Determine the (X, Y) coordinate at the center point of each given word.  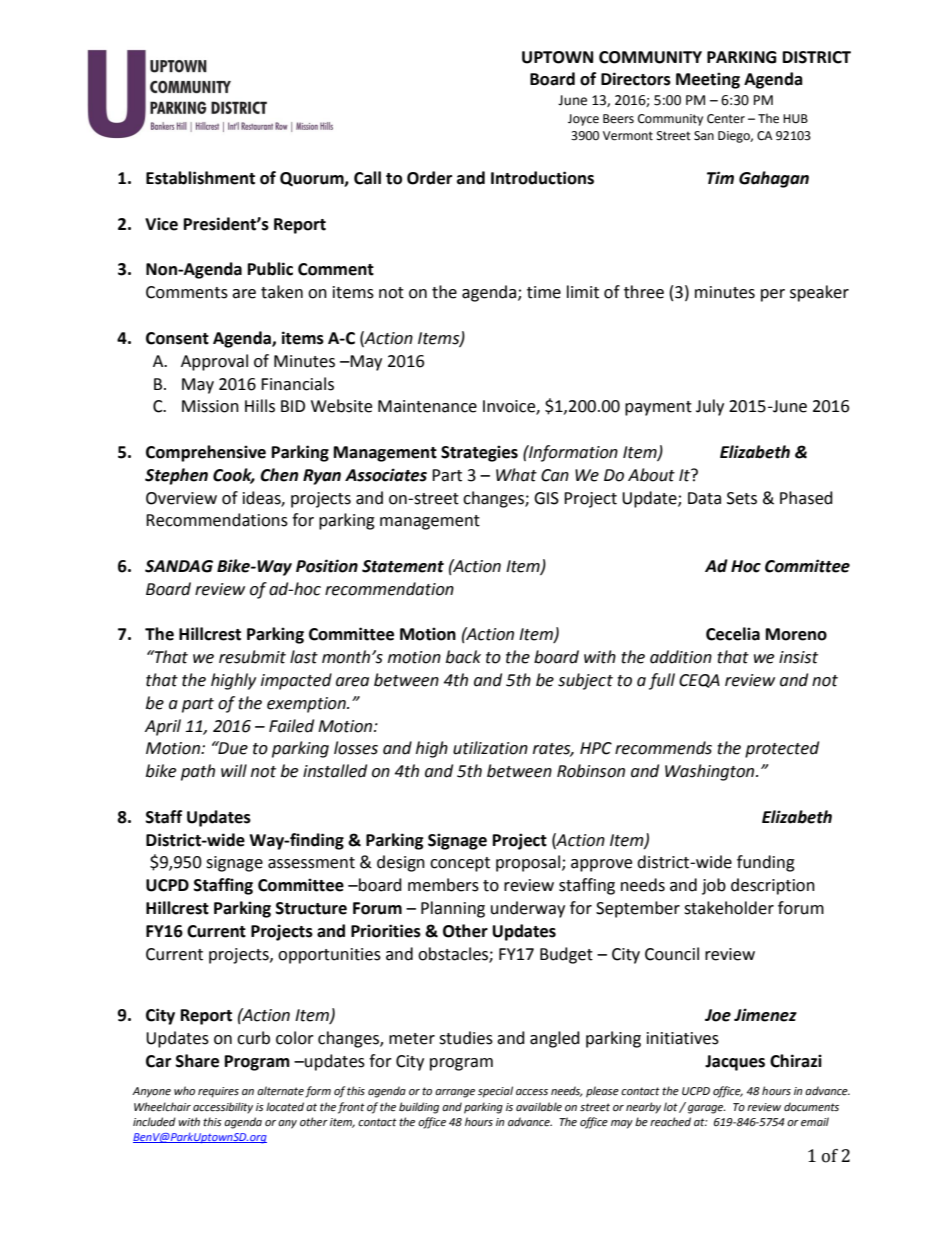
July (710, 407)
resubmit (252, 657)
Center (726, 119)
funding (766, 863)
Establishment (200, 178)
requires (218, 1092)
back (463, 657)
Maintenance (427, 406)
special (495, 1092)
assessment (311, 863)
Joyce (583, 120)
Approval (214, 362)
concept (460, 864)
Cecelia (733, 634)
